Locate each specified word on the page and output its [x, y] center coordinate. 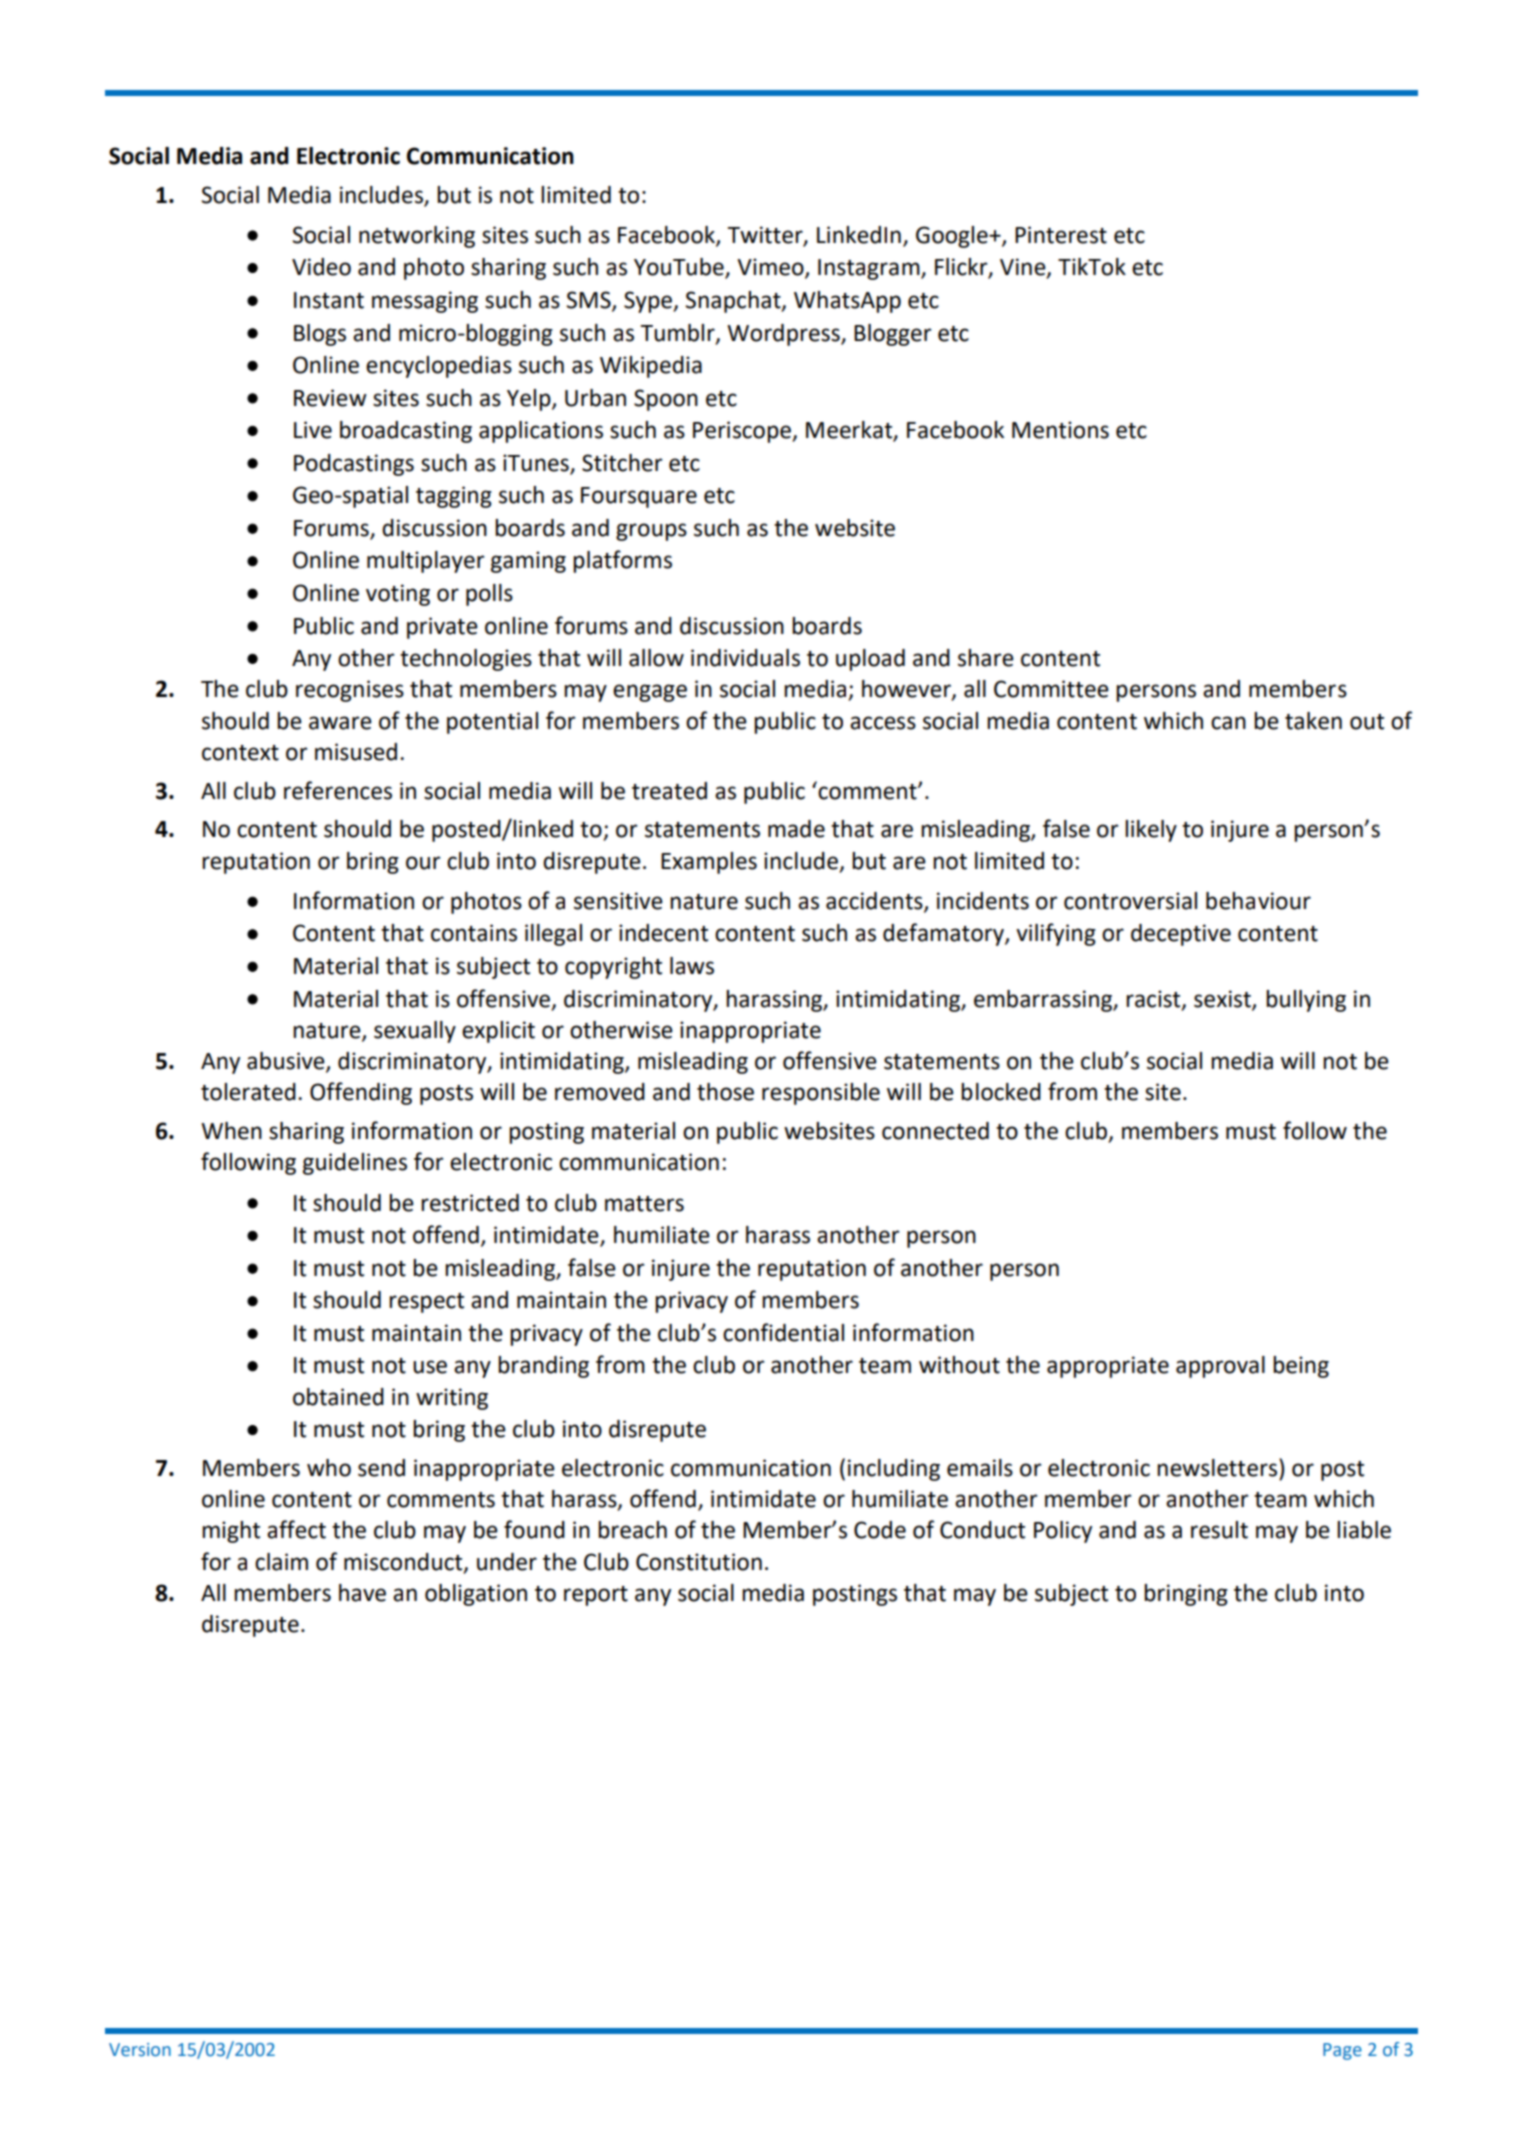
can [1228, 723]
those [725, 1092]
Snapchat [734, 302]
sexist [1223, 999]
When [231, 1131]
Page [1342, 2051]
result [1219, 1530]
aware [340, 723]
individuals [745, 658]
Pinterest [1061, 235]
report [596, 1596]
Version [140, 2050]
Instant [329, 300]
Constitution [699, 1562]
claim [281, 1562]
